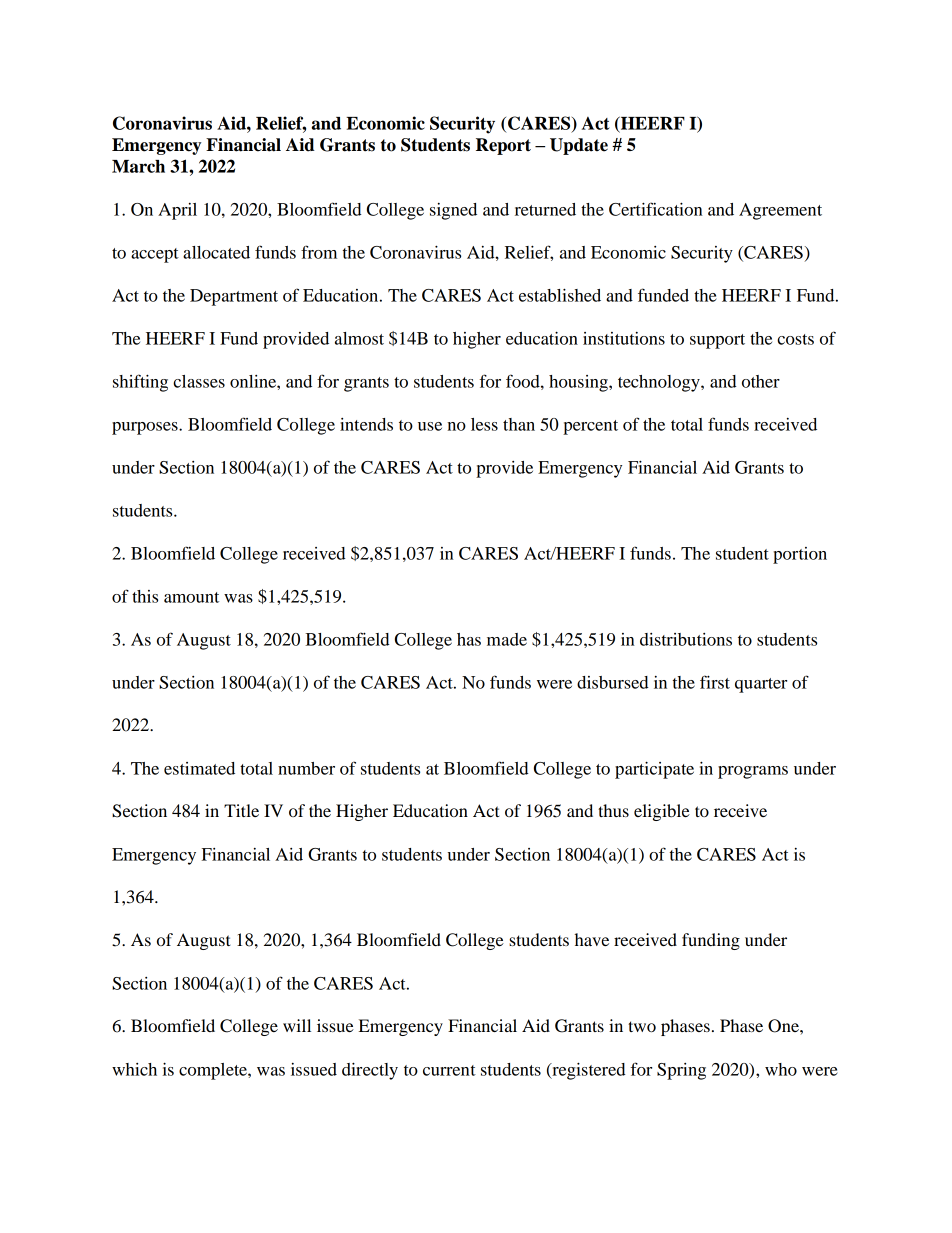  Describe the element at coordinates (191, 597) in the image. I see `amount` at that location.
